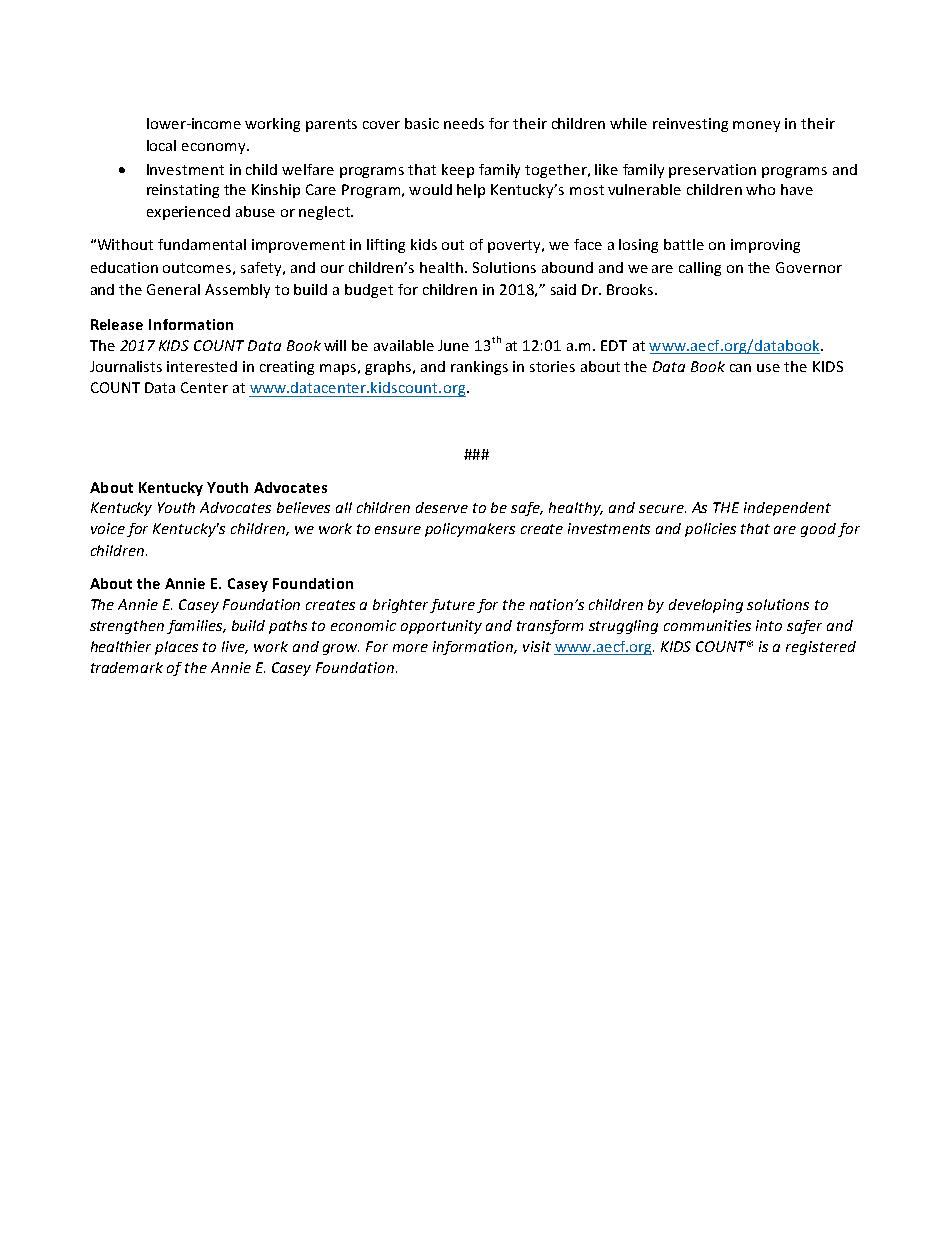 The width and height of the page is (952, 1233). Describe the element at coordinates (740, 368) in the page. I see `can` at that location.
